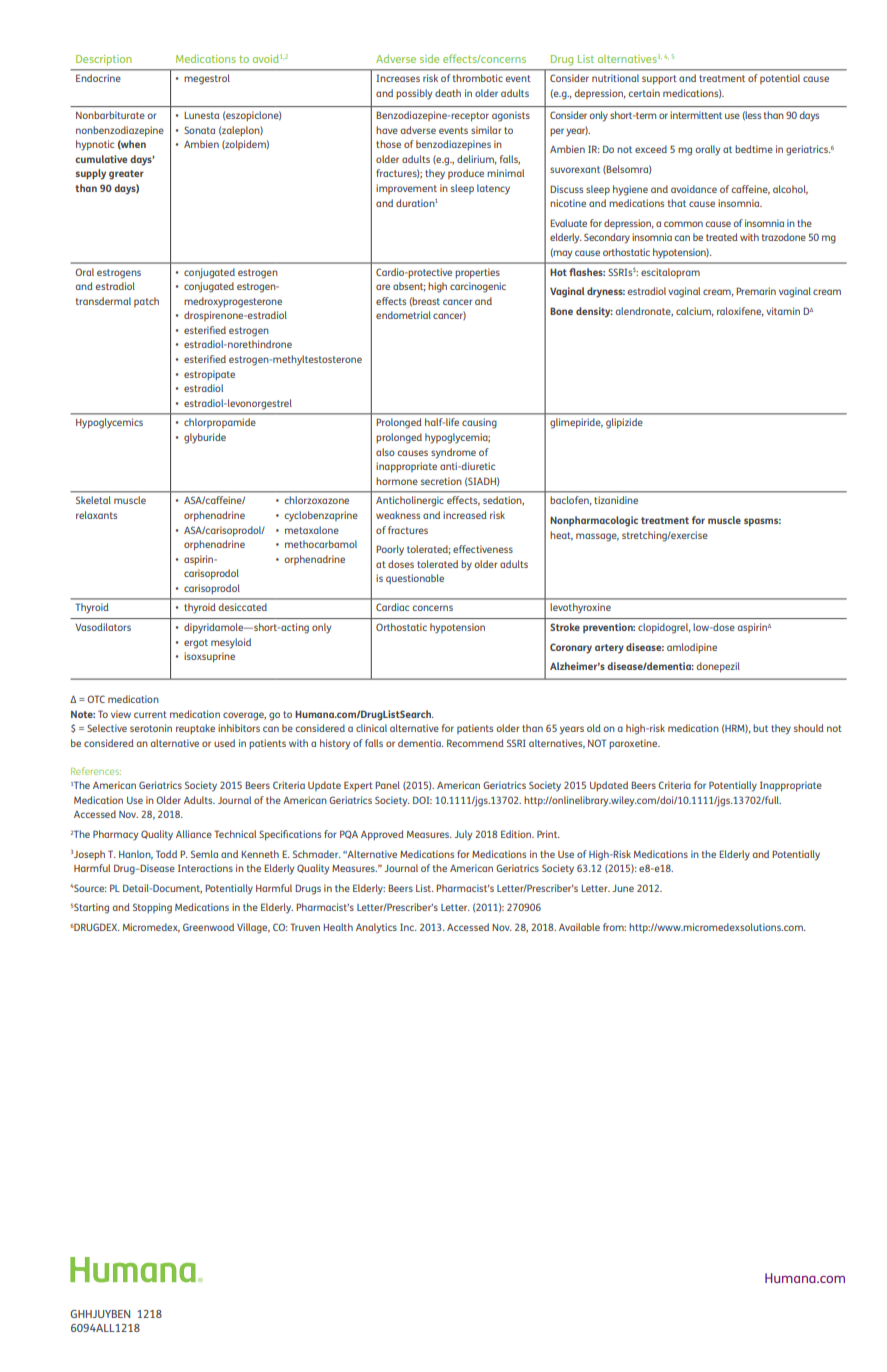  What do you see at coordinates (146, 302) in the screenshot?
I see `patch` at bounding box center [146, 302].
